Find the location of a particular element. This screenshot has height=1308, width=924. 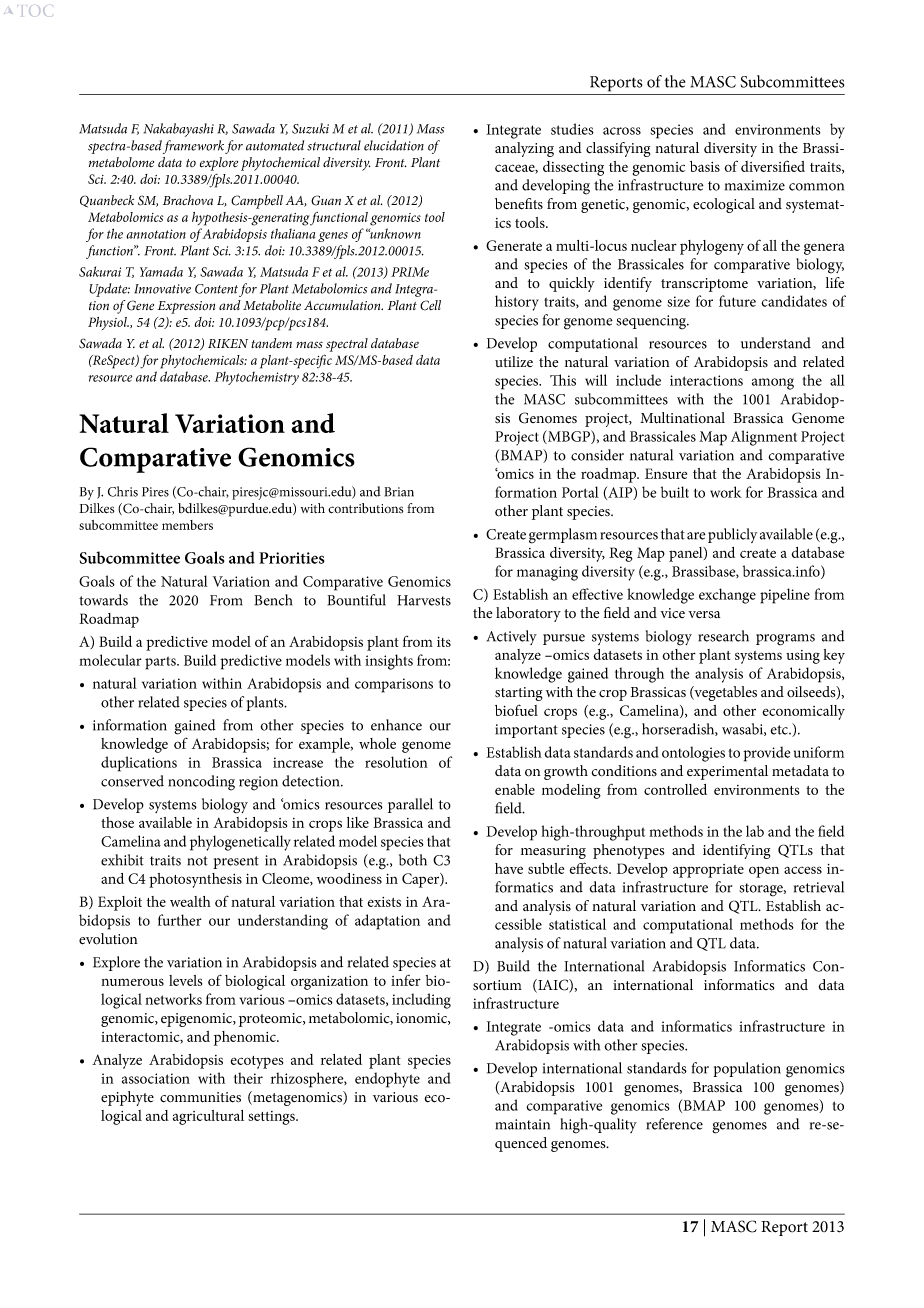

diversified is located at coordinates (773, 166).
